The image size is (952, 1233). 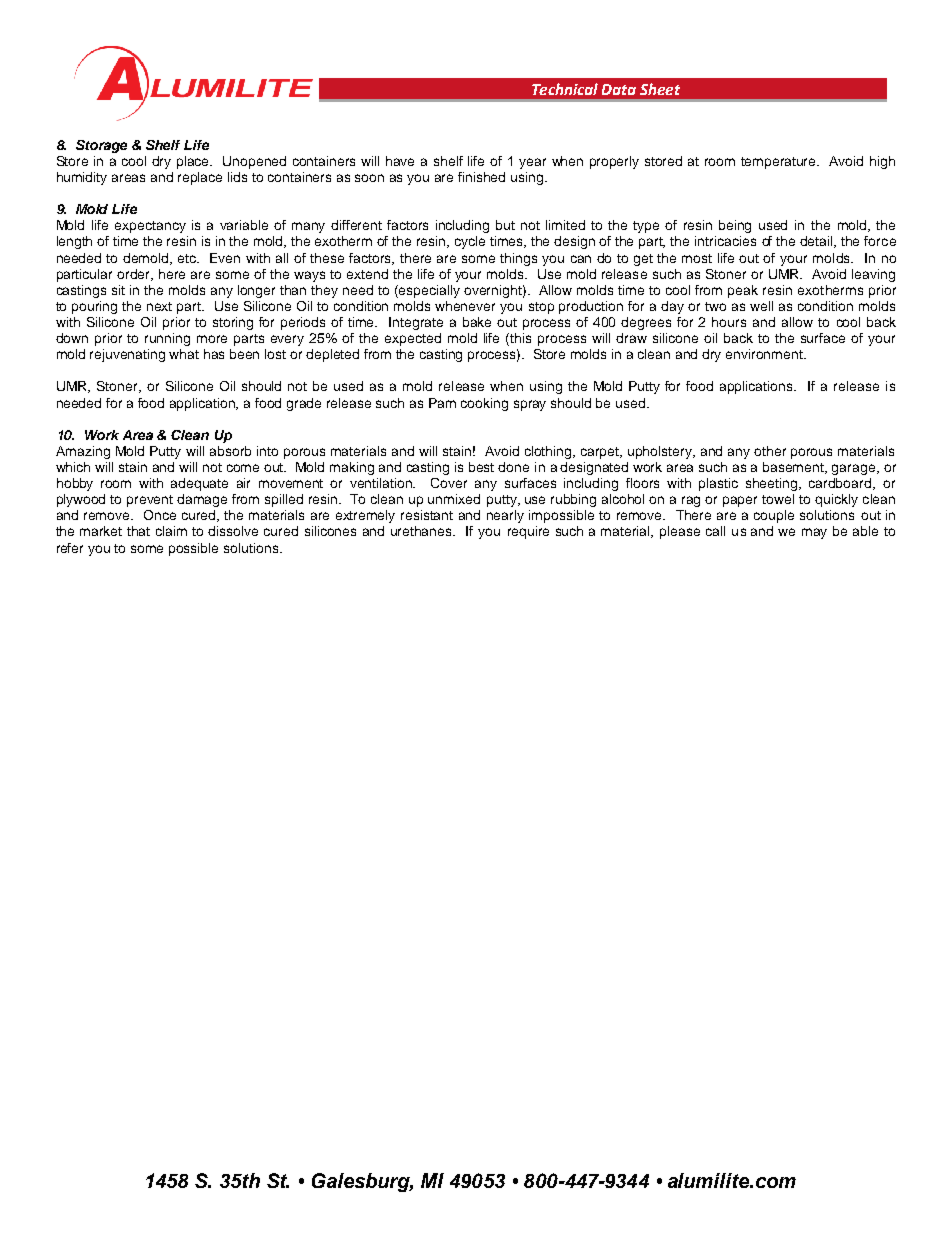 I want to click on well, so click(x=761, y=306).
